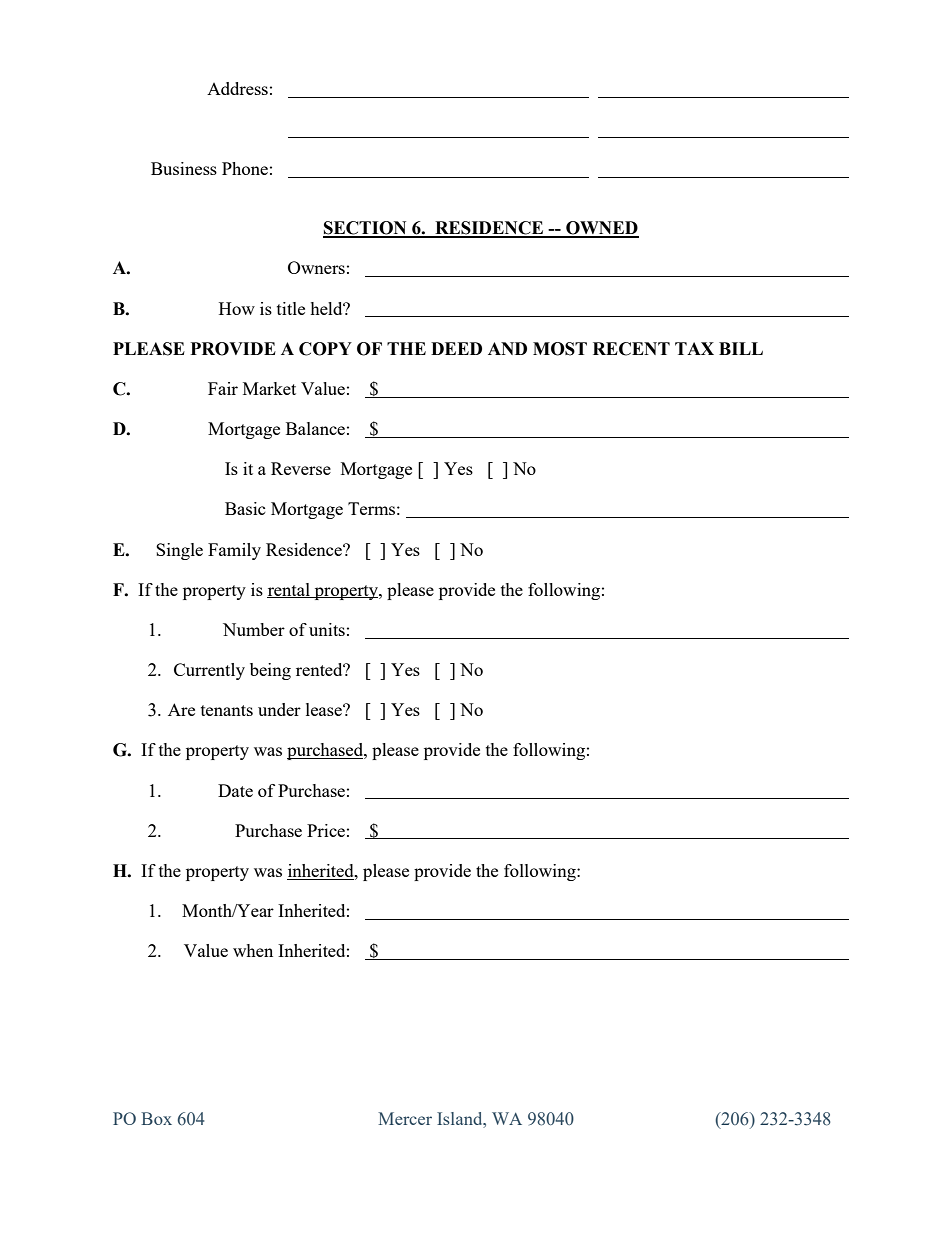  What do you see at coordinates (456, 348) in the document?
I see `DEED` at bounding box center [456, 348].
